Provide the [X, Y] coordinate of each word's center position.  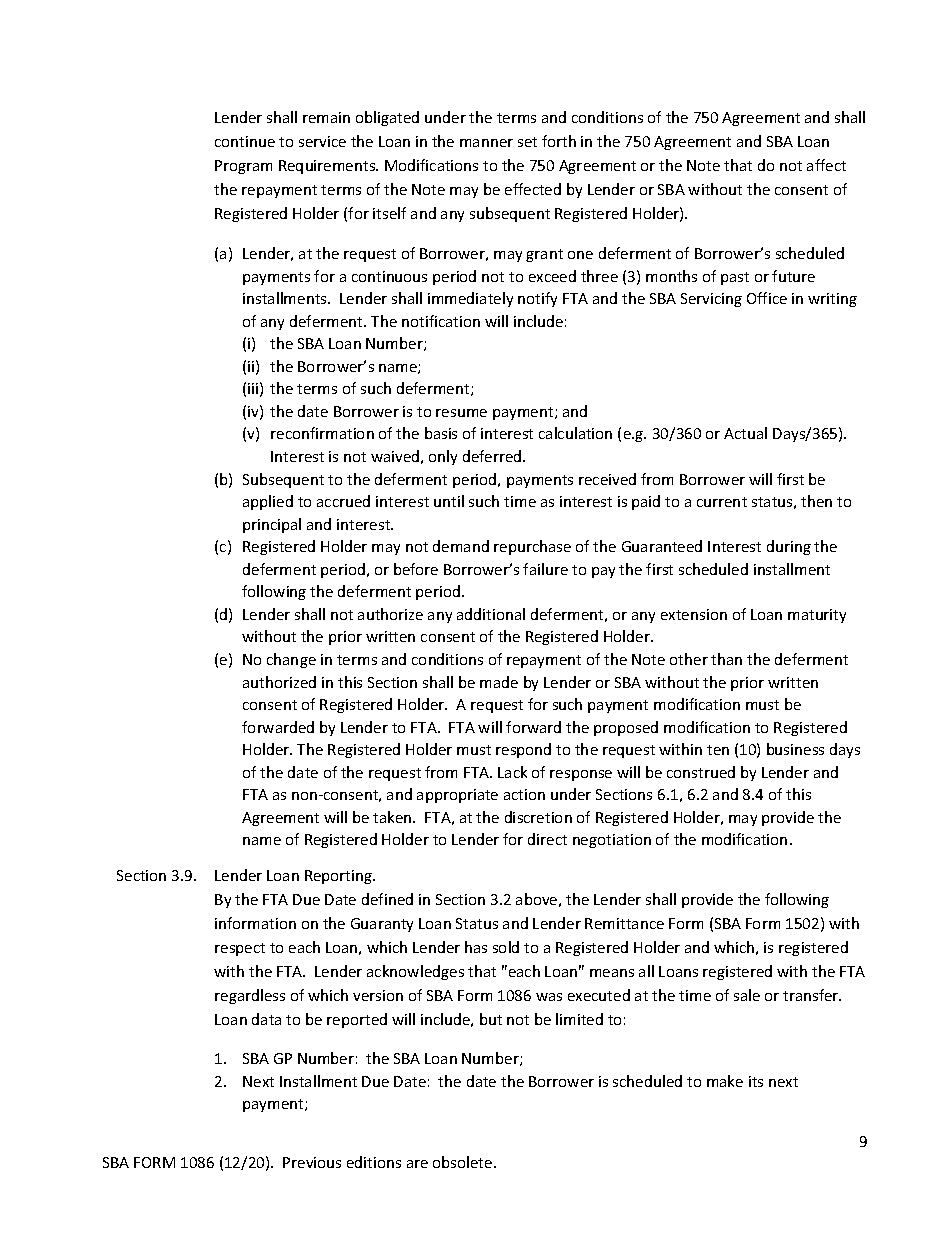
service [322, 141]
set [527, 142]
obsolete [464, 1162]
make [725, 1081]
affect [826, 165]
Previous [312, 1162]
